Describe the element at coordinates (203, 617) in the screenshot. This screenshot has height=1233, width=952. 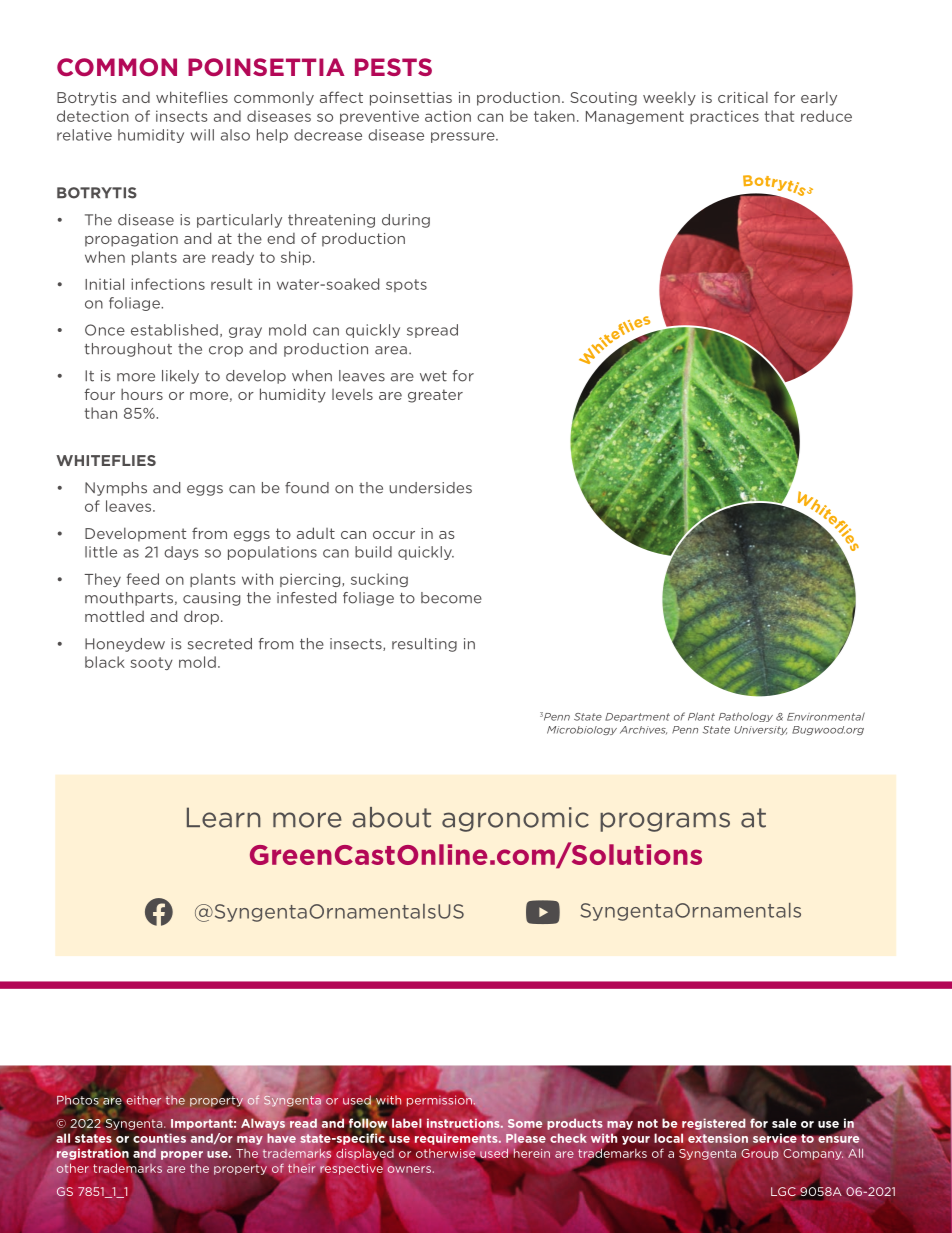
I see `drop` at that location.
